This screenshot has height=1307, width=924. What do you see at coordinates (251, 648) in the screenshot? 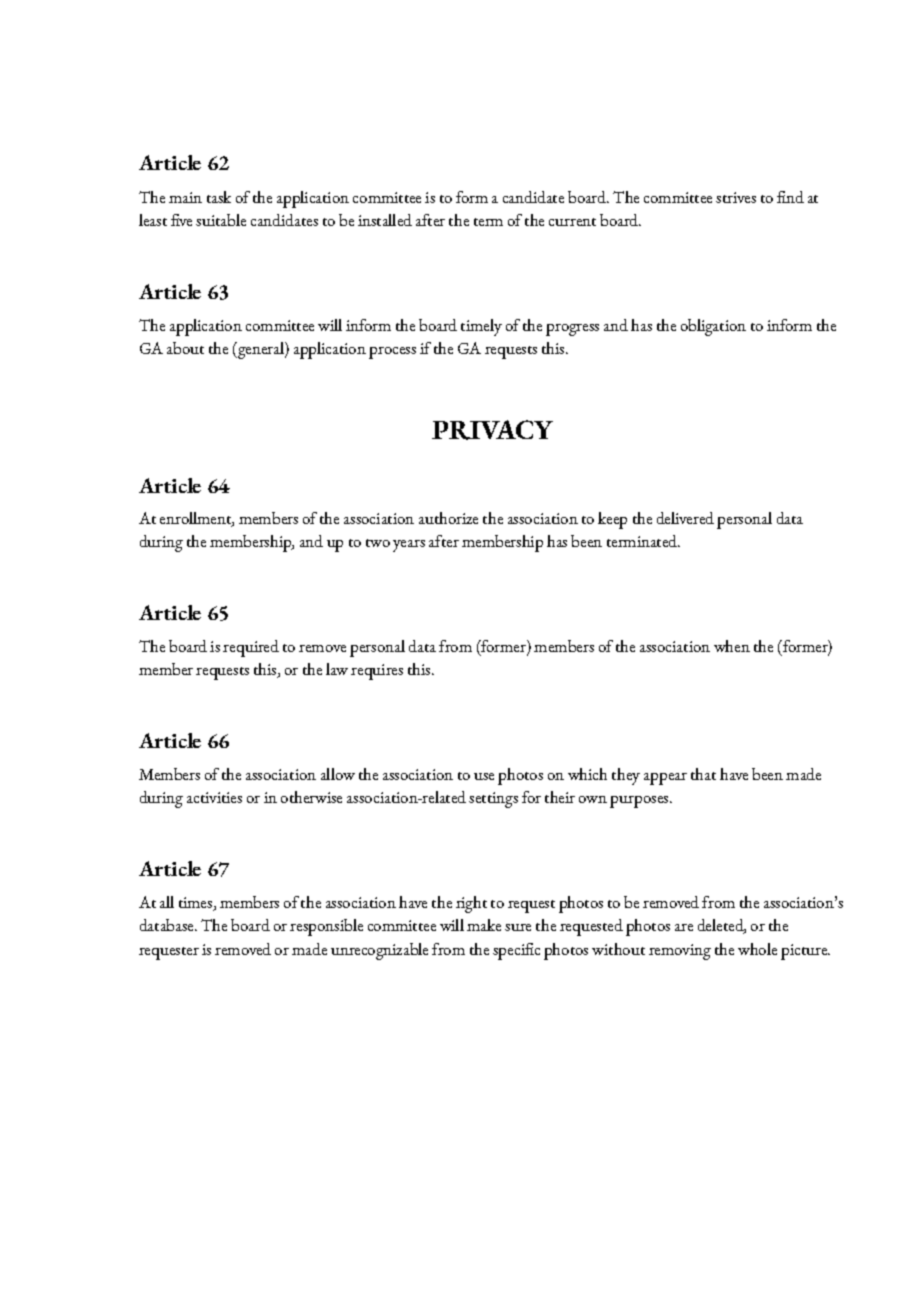
I see `required` at bounding box center [251, 648].
